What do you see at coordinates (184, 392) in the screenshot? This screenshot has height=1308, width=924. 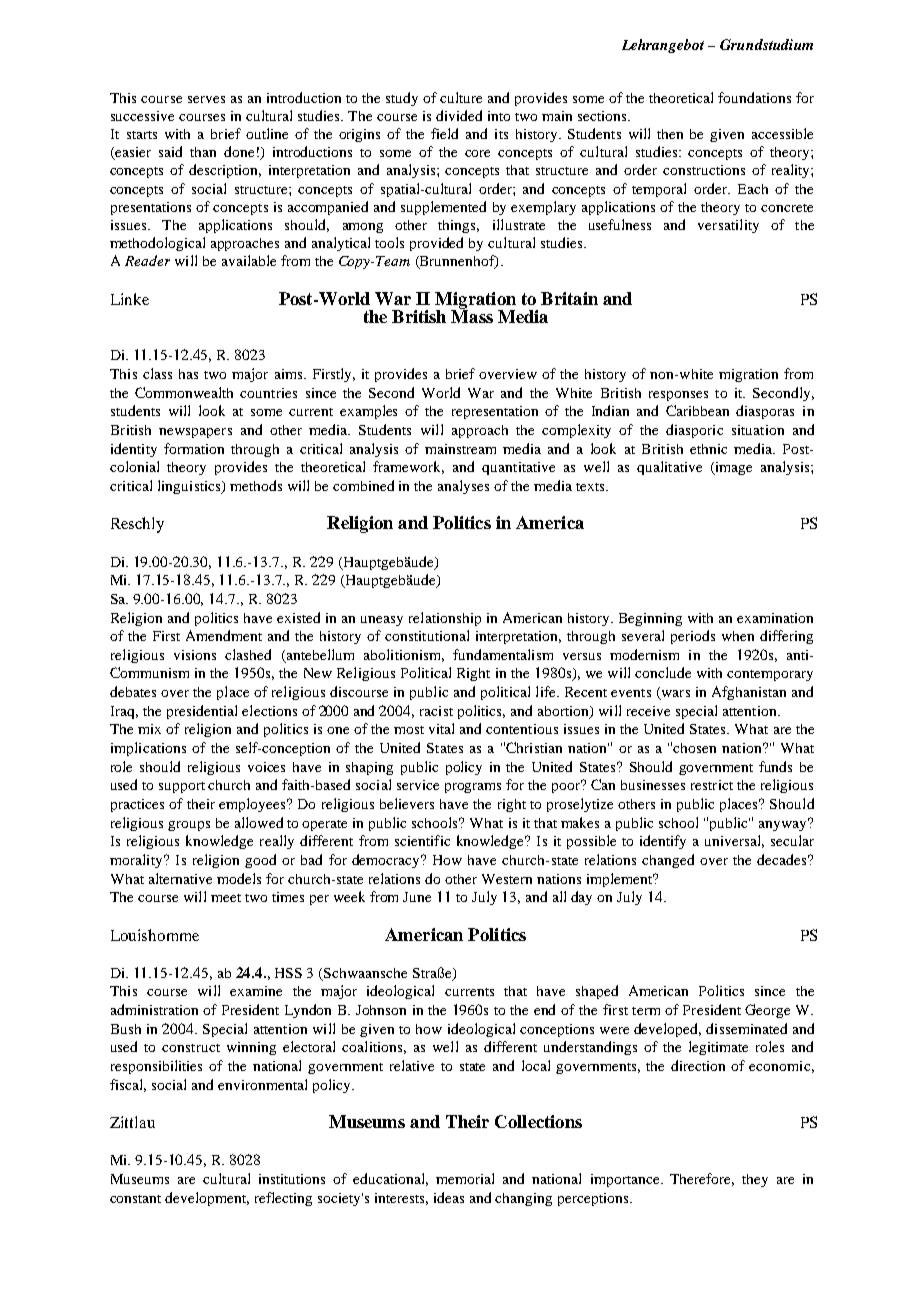 I see `Commonwealth` at bounding box center [184, 392].
